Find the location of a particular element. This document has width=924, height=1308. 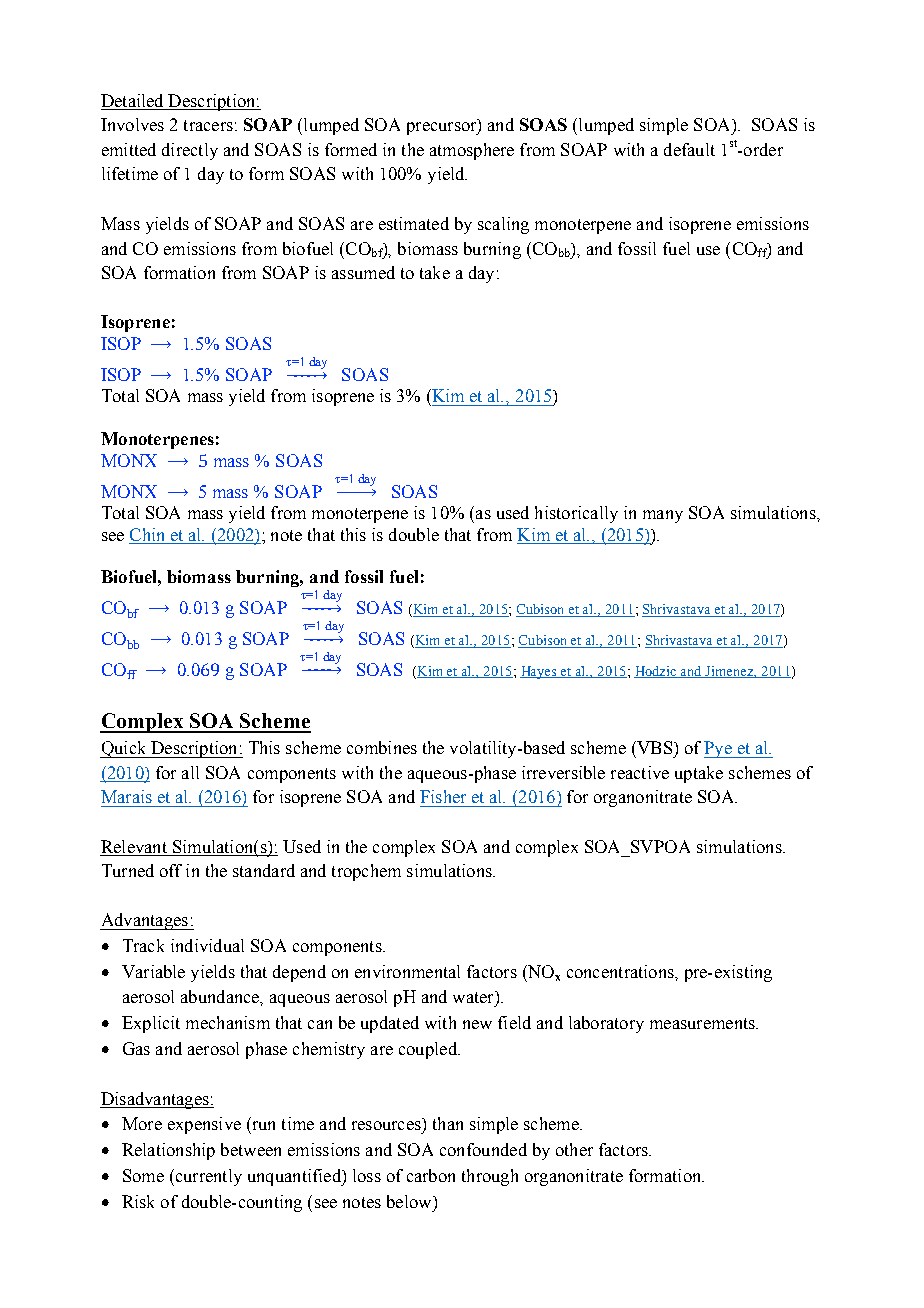

precursor is located at coordinates (443, 128).
